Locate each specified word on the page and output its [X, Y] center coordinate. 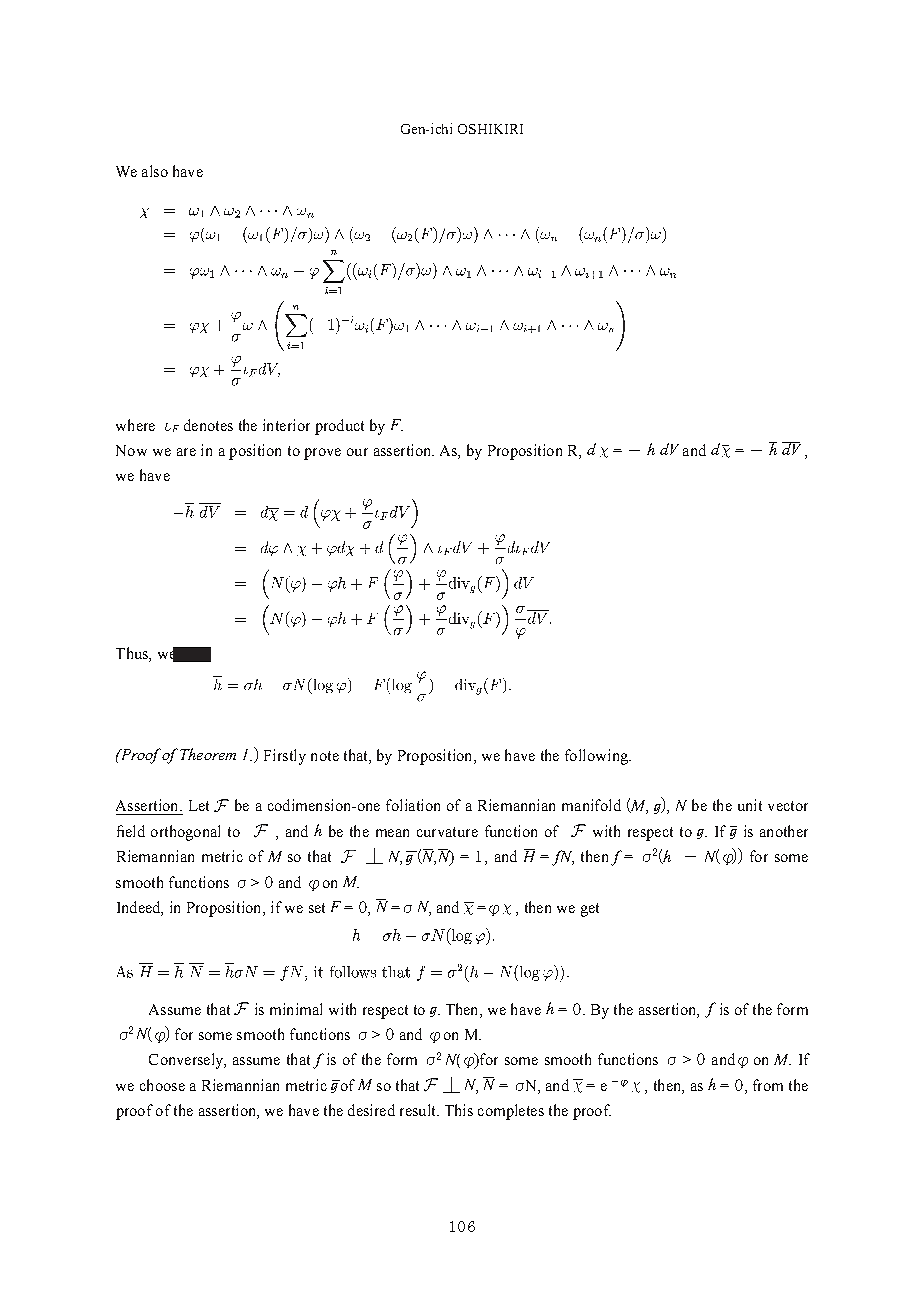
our [357, 452]
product [339, 427]
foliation [413, 805]
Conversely [187, 1061]
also [155, 171]
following [597, 757]
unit [750, 805]
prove [322, 454]
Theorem [208, 754]
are [186, 452]
